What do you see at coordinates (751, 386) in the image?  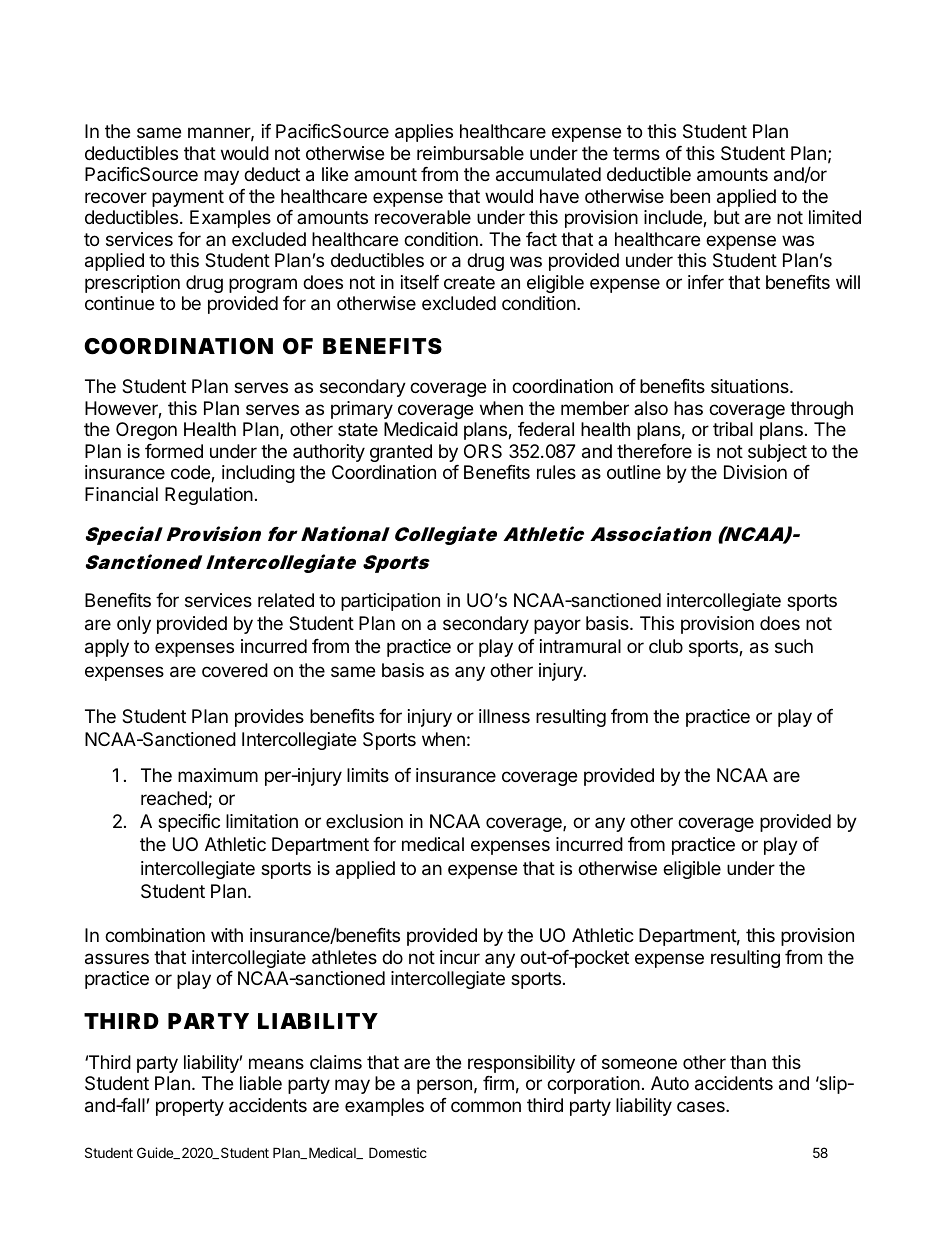 I see `situations` at bounding box center [751, 386].
